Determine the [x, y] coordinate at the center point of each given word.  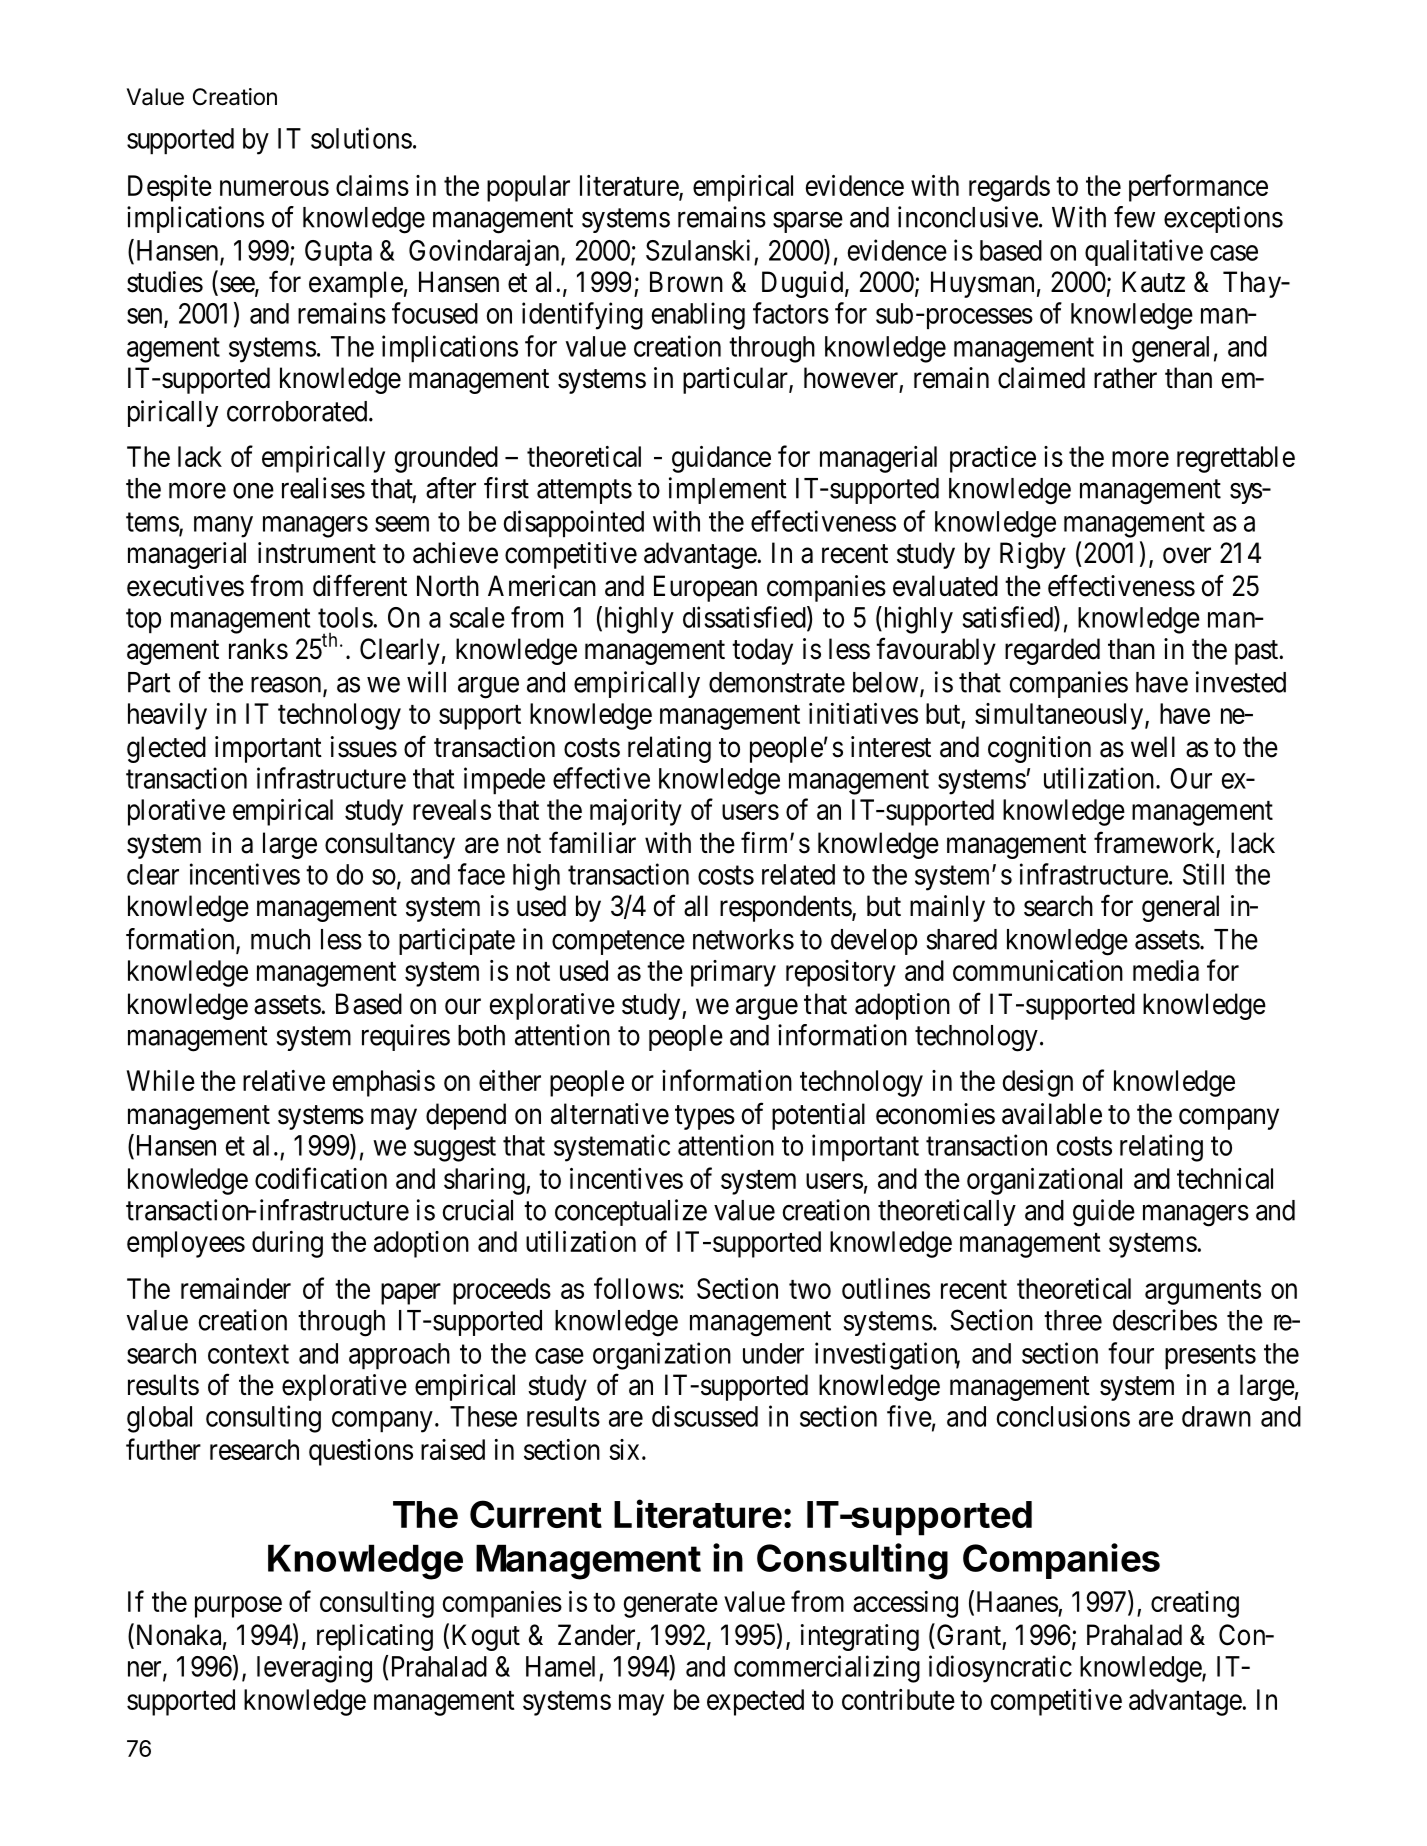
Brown [686, 282]
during [287, 1244]
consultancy [390, 845]
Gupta [338, 253]
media [1166, 970]
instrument [317, 553]
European [705, 588]
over [1187, 556]
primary [733, 973]
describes [1165, 1320]
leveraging [314, 1669]
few [1134, 217]
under [773, 1353]
